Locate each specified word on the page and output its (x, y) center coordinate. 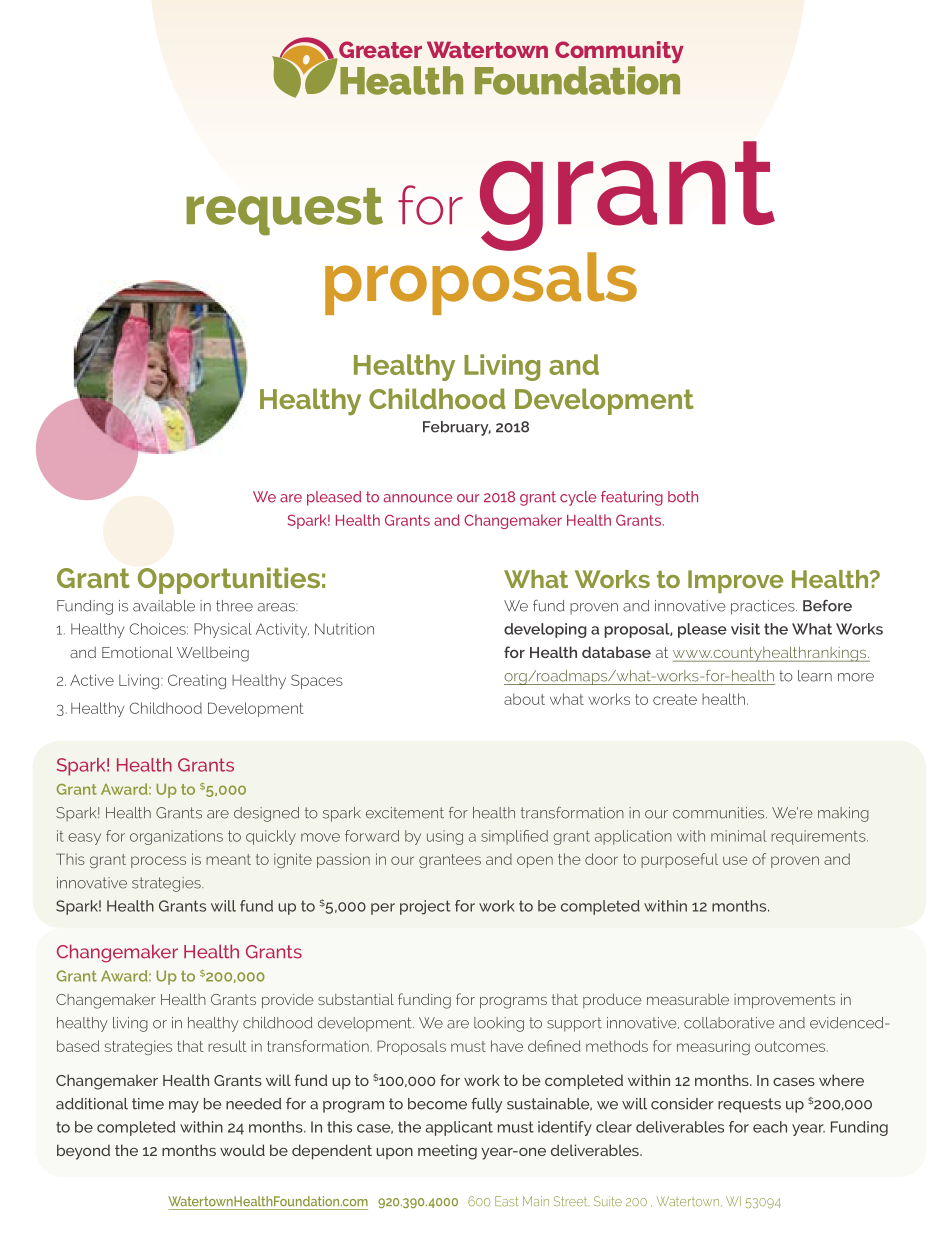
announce (418, 498)
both (683, 497)
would (242, 1150)
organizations (176, 837)
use (735, 860)
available (164, 606)
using (445, 837)
